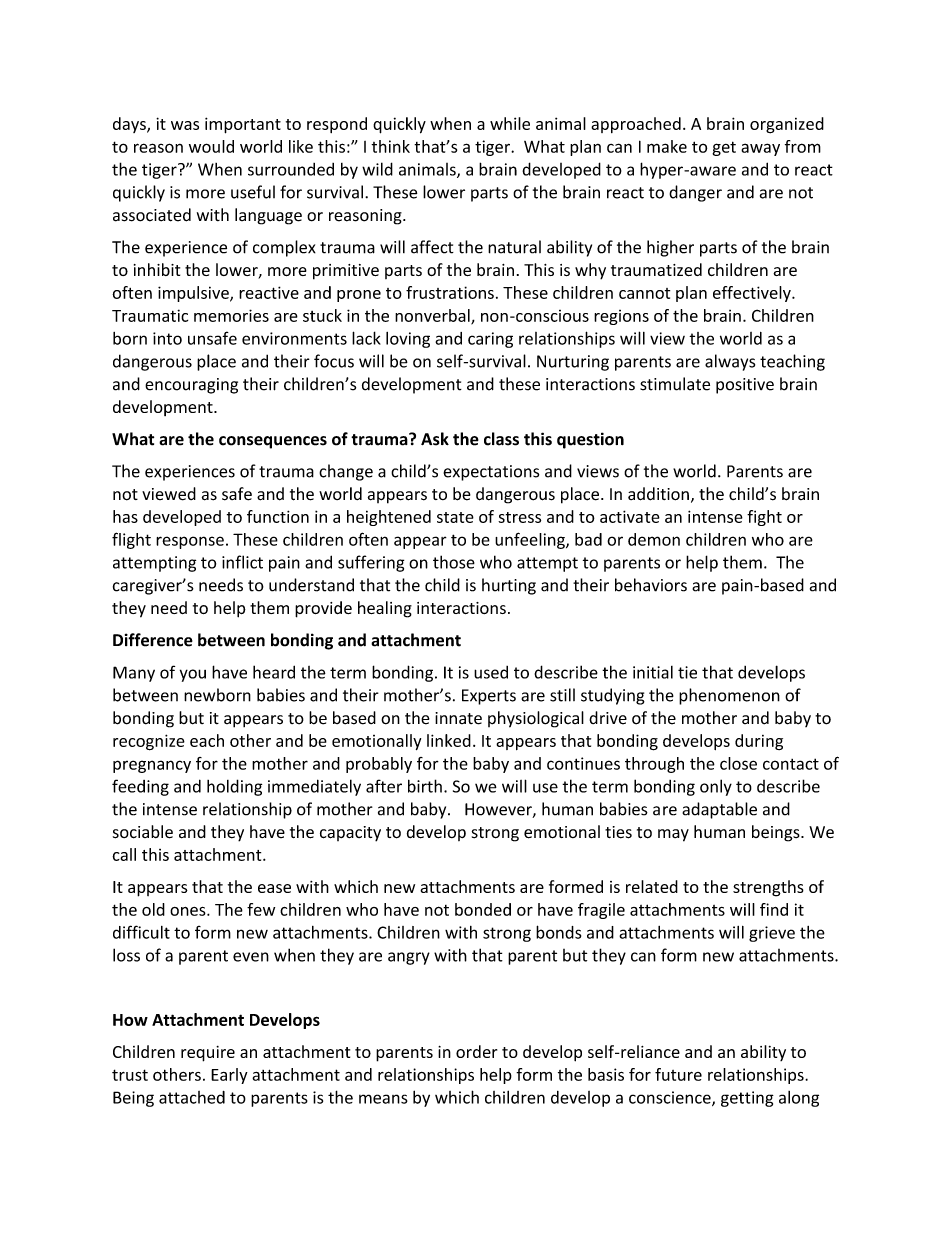  I want to click on always, so click(730, 362).
